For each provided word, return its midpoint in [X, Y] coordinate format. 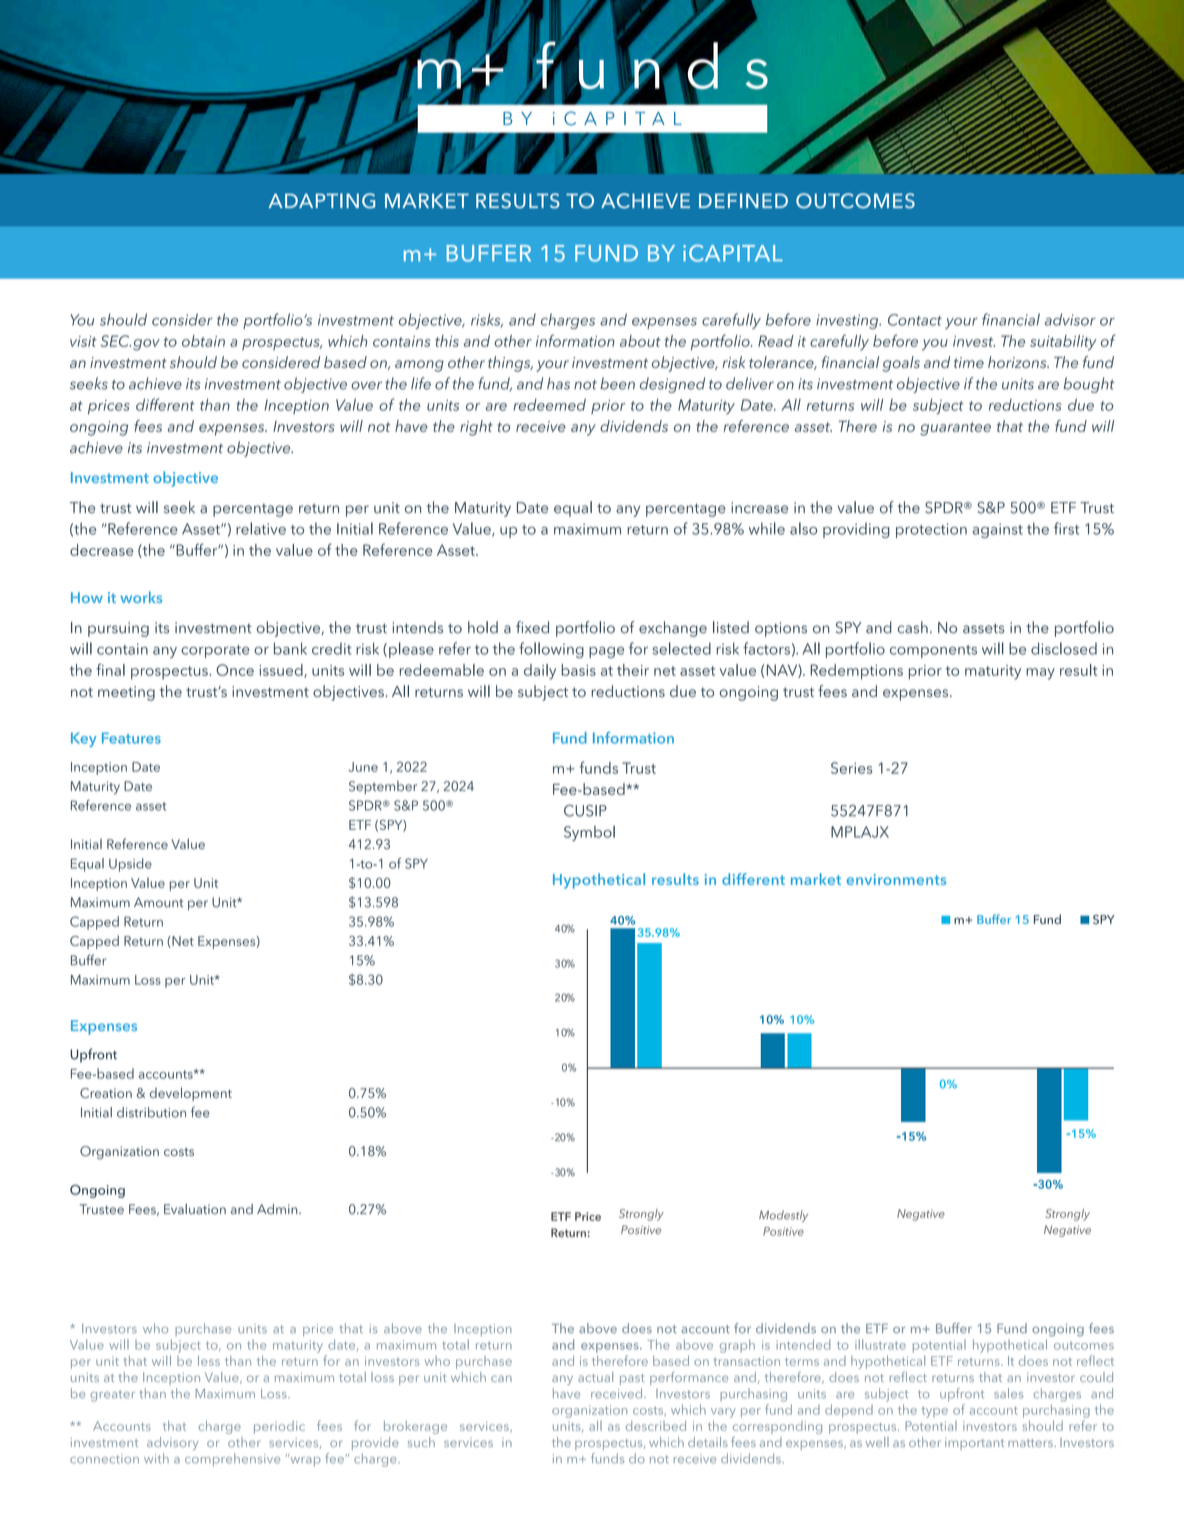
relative [261, 528]
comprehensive [232, 1460]
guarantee [955, 429]
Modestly [783, 1216]
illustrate [880, 1344]
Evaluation [195, 1209]
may [1040, 674]
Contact [915, 320]
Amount [158, 902]
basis [579, 670]
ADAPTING [321, 201]
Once [235, 670]
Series [852, 768]
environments [896, 879]
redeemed [549, 405]
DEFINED [743, 200]
